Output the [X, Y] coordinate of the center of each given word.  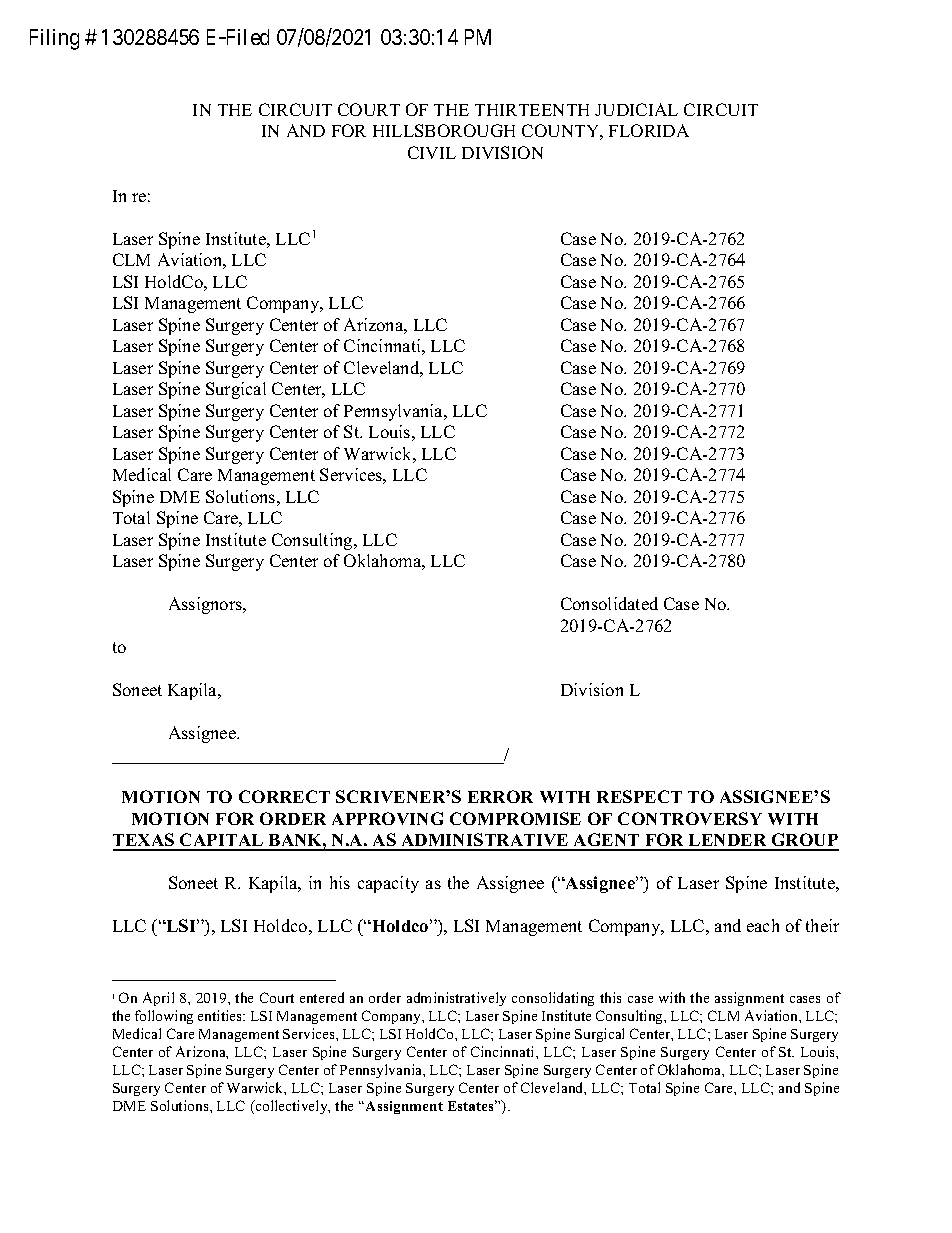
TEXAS [145, 841]
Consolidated [609, 603]
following [164, 1017]
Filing [54, 39]
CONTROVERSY [690, 818]
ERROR [500, 796]
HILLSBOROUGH [444, 130]
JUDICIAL [636, 109]
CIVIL [432, 152]
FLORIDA [649, 130]
